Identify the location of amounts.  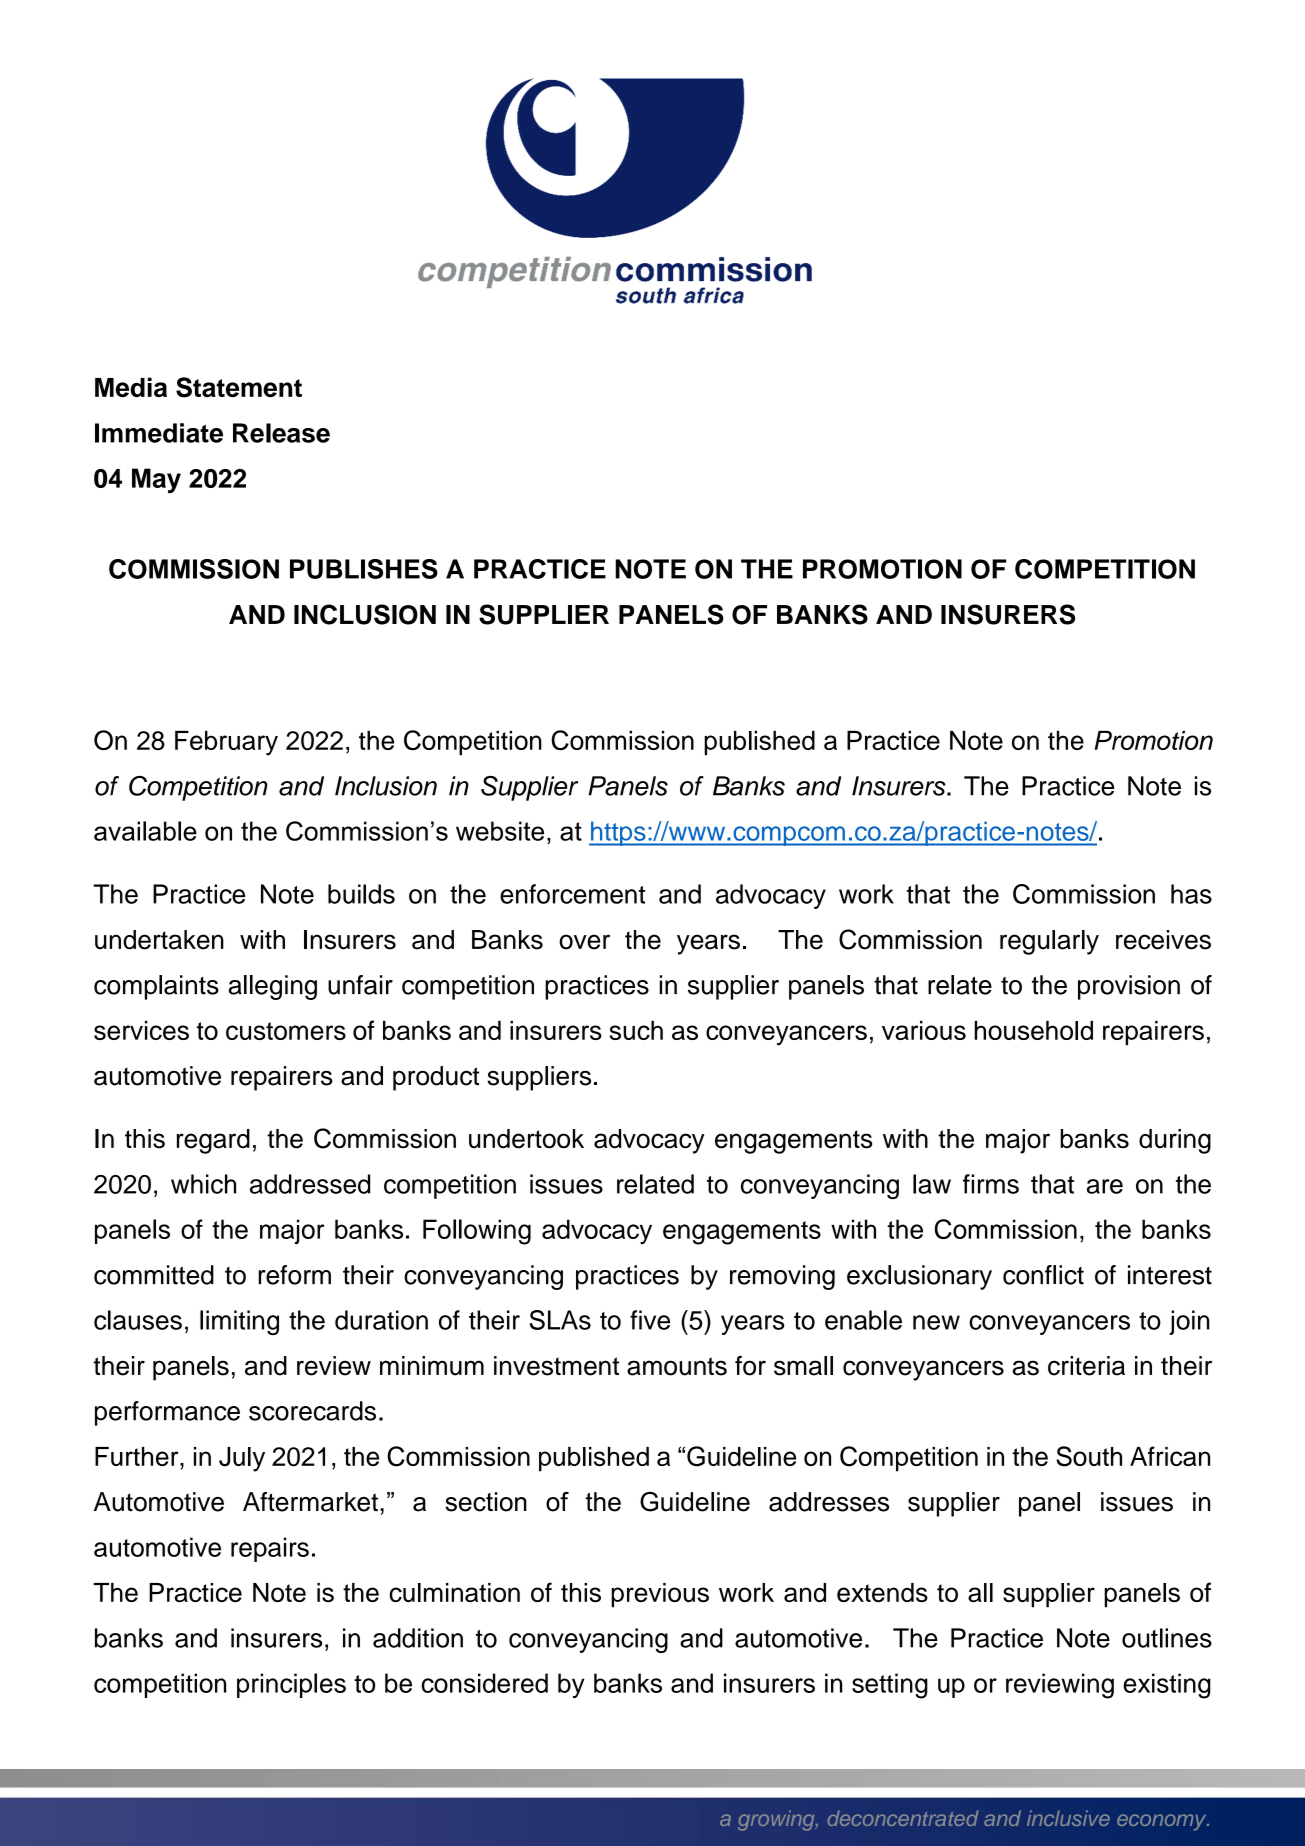
(677, 1366).
